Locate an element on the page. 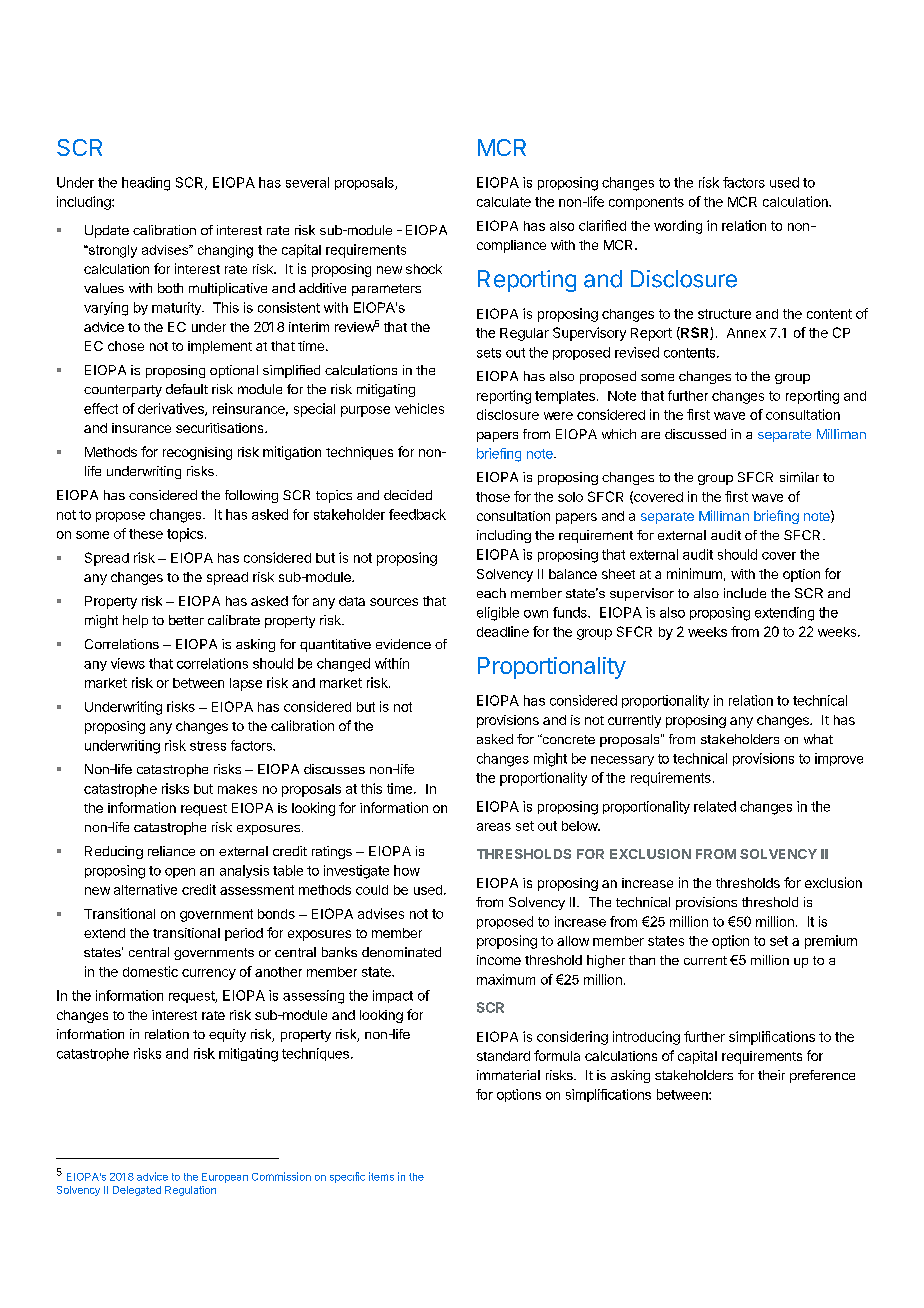 The height and width of the page is (1308, 924). their is located at coordinates (771, 1075).
